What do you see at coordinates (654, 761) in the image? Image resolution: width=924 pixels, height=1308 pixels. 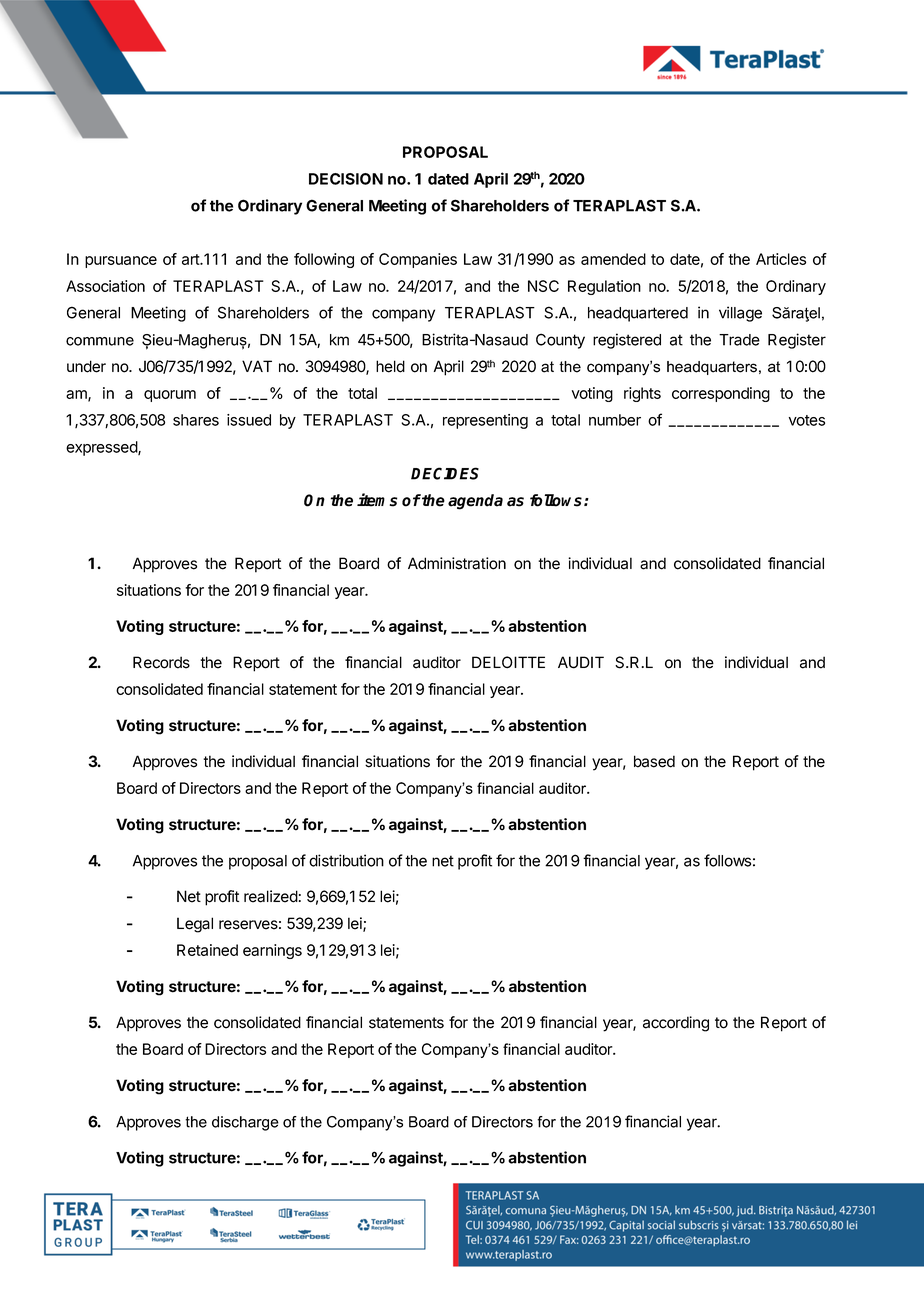 I see `based` at bounding box center [654, 761].
